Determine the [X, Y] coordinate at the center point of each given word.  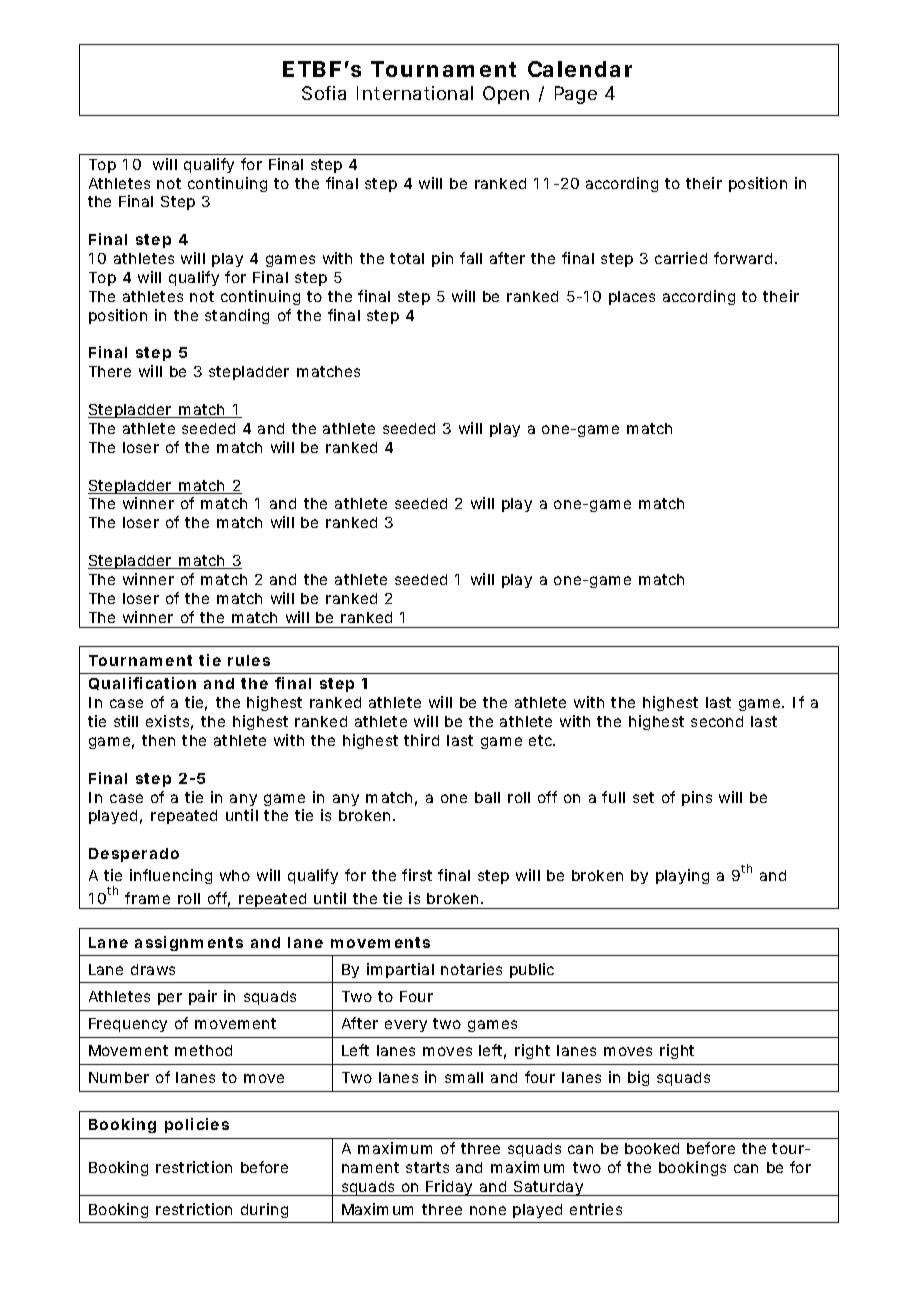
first [417, 875]
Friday [450, 1188]
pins [697, 798]
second [717, 721]
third [421, 740]
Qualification [142, 683]
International [415, 93]
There [110, 371]
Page [576, 95]
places [632, 298]
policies [197, 1125]
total [407, 258]
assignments [189, 943]
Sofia [324, 93]
